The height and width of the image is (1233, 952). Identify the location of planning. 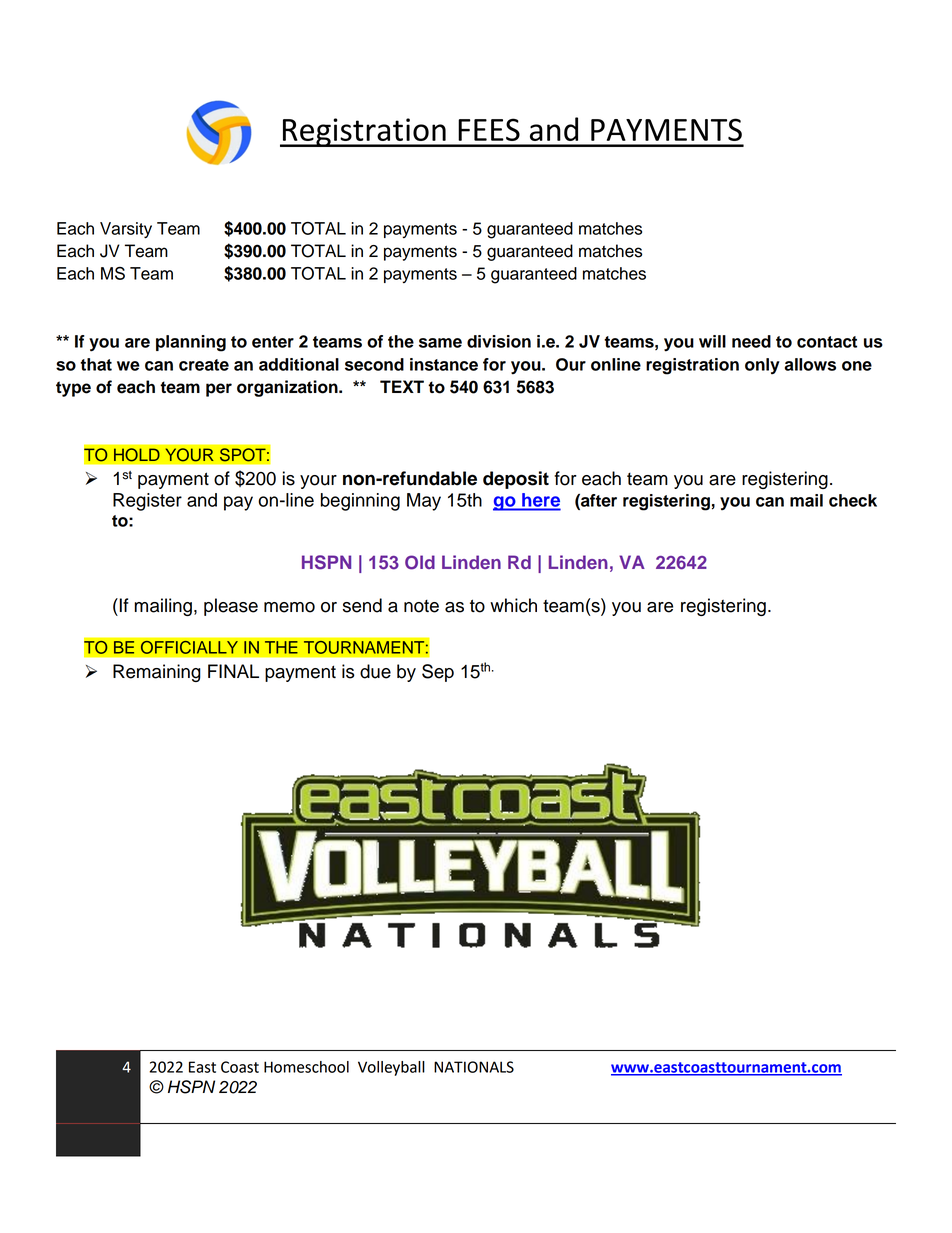
(191, 343).
